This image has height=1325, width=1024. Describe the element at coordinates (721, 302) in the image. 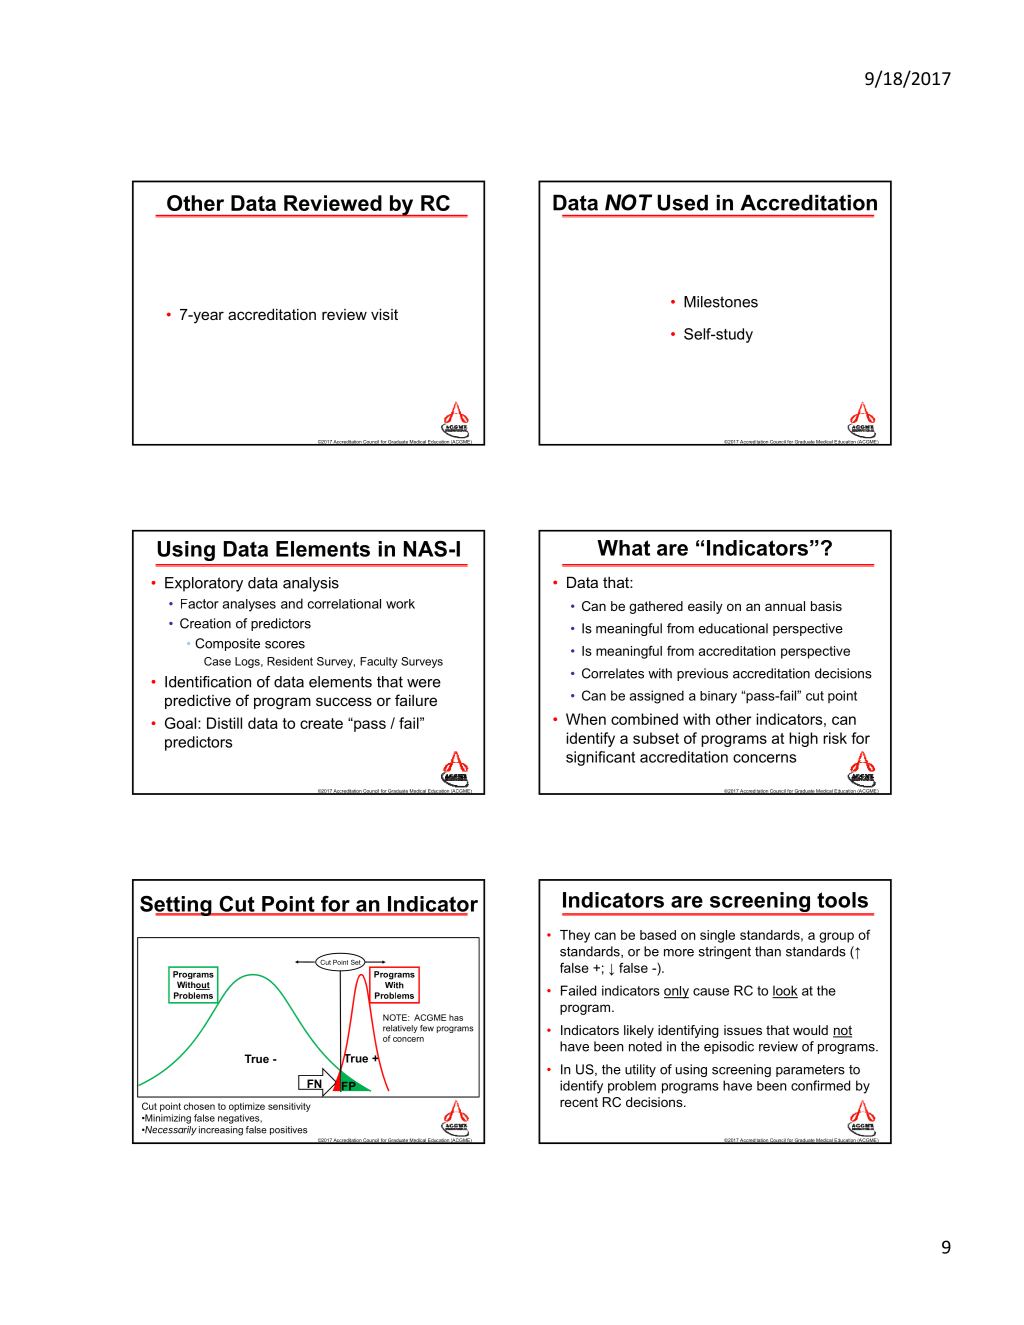

I see `Milestones` at that location.
